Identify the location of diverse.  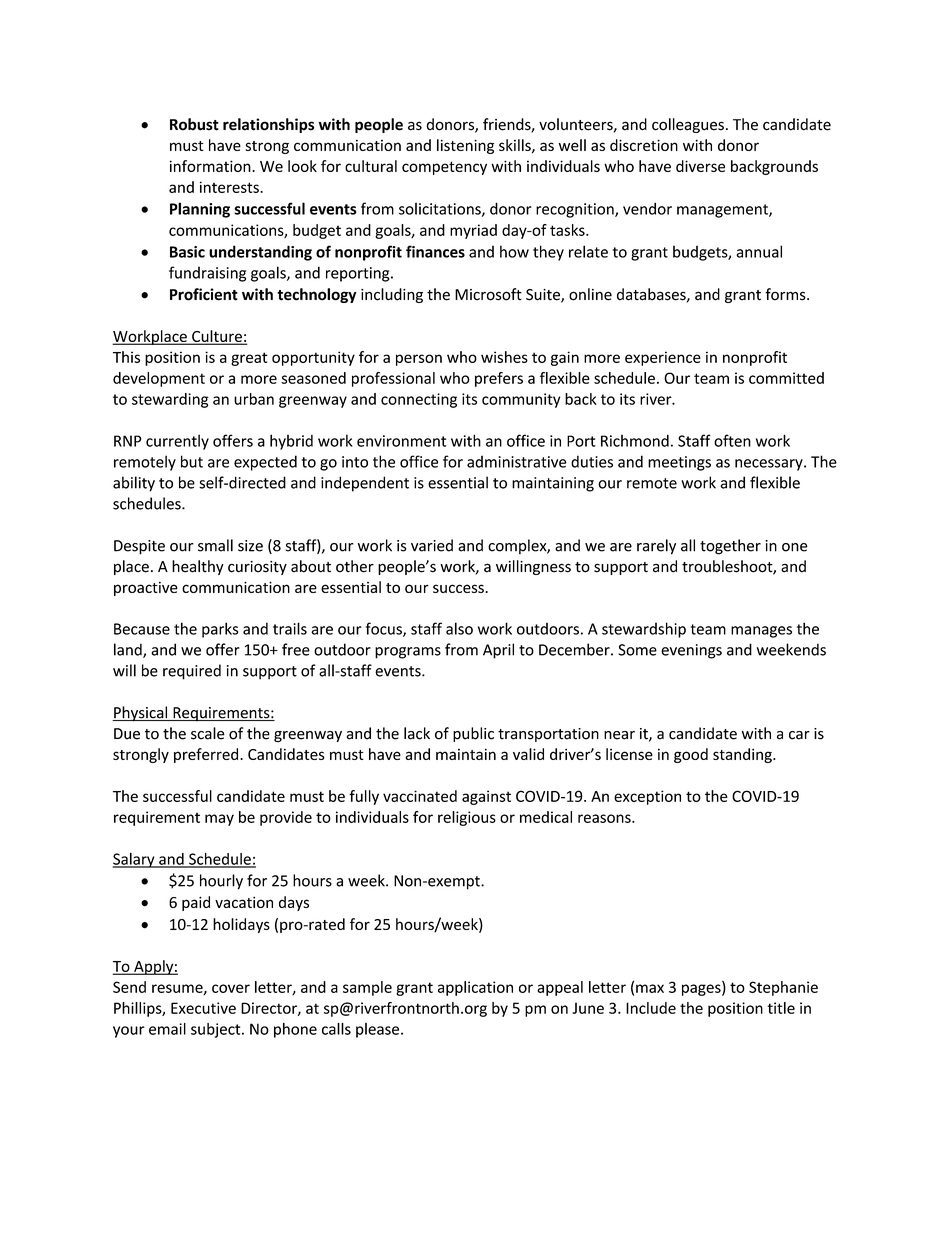
(700, 166).
